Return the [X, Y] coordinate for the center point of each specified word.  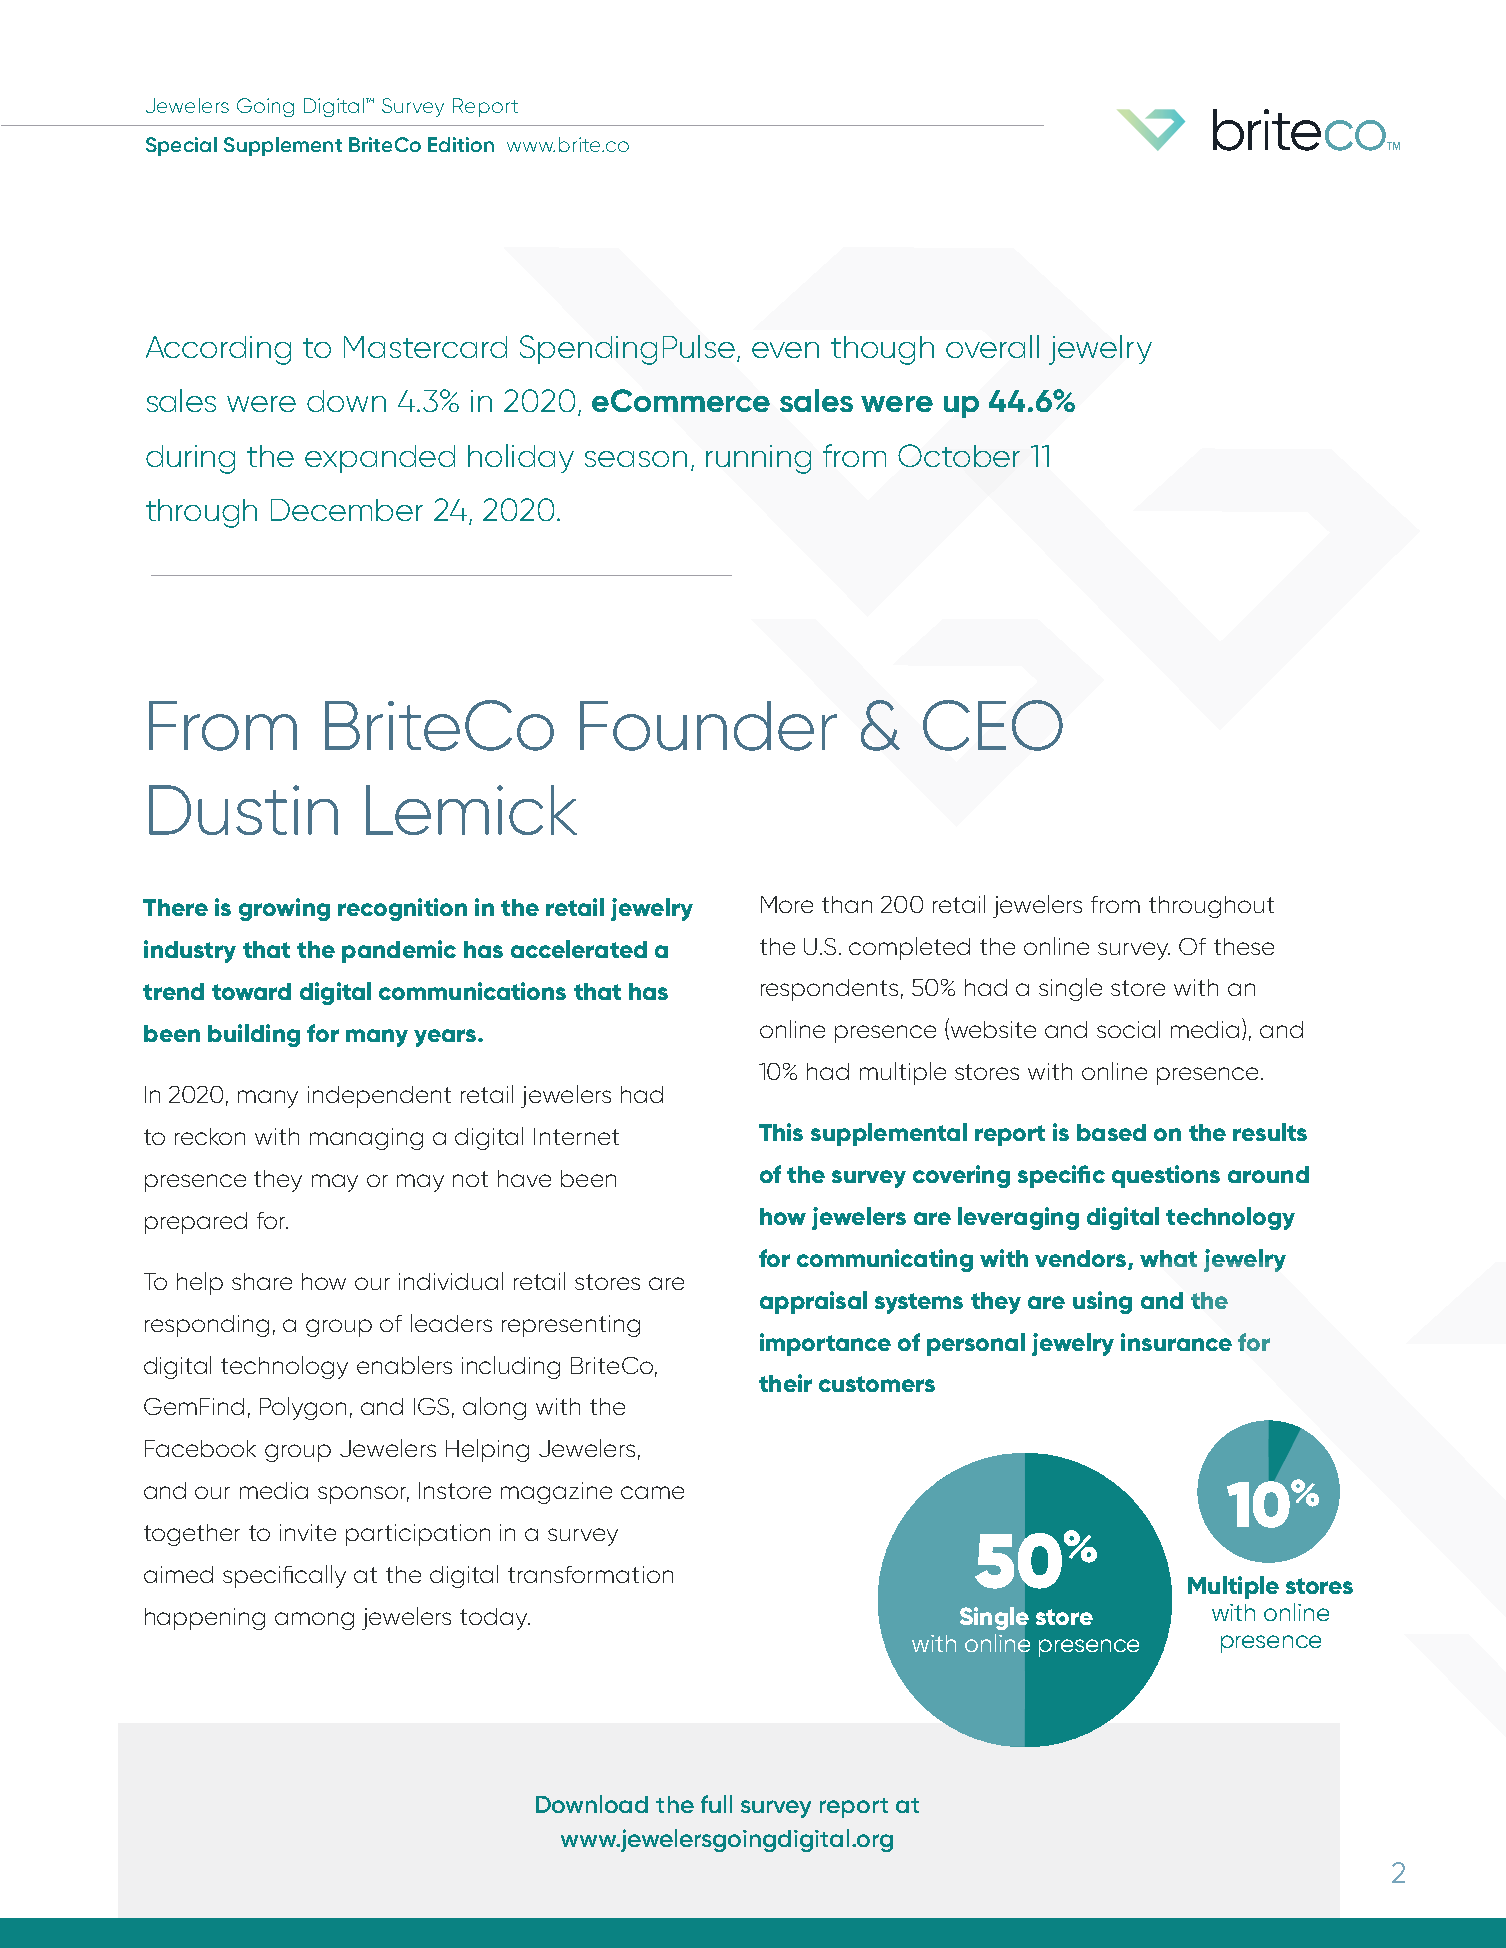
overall [992, 346]
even [785, 350]
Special [181, 146]
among [314, 1621]
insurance [1176, 1342]
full [716, 1804]
